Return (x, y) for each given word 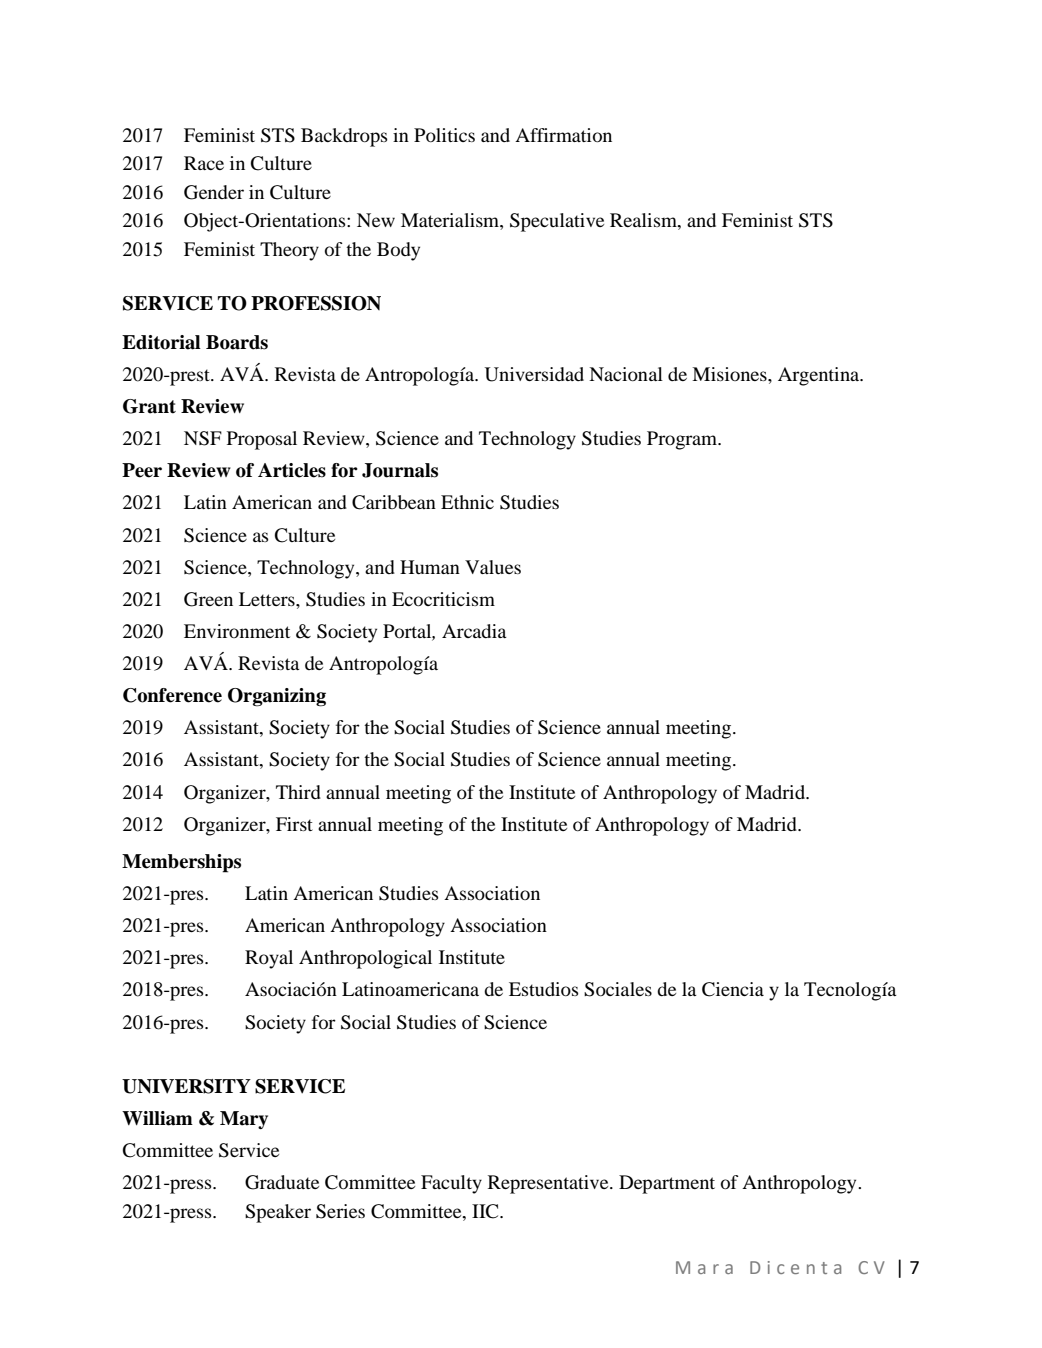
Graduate (282, 1182)
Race (204, 163)
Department (667, 1184)
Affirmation (563, 135)
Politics (444, 135)
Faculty (451, 1184)
